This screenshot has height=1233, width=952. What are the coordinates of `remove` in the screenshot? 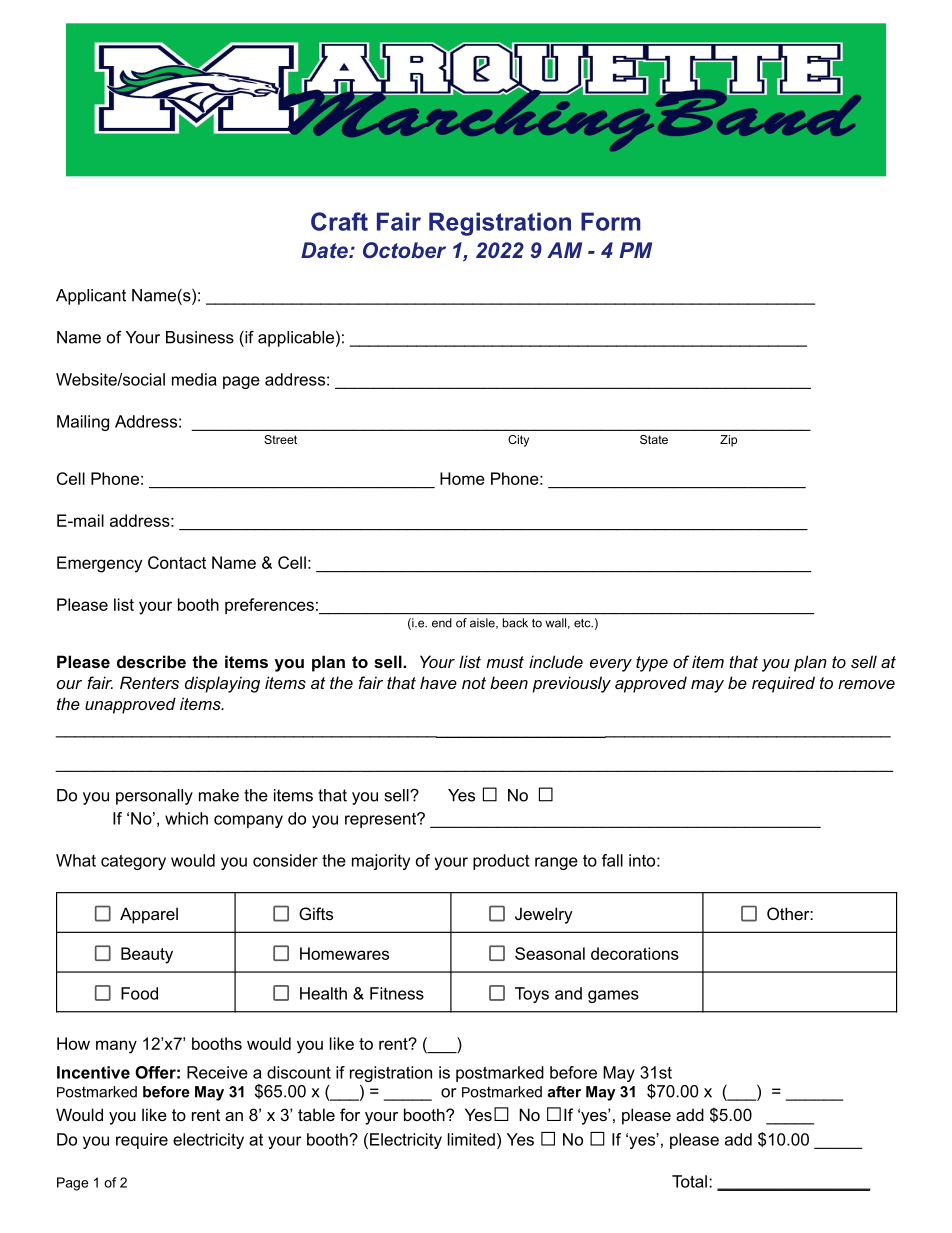 It's located at (866, 684).
